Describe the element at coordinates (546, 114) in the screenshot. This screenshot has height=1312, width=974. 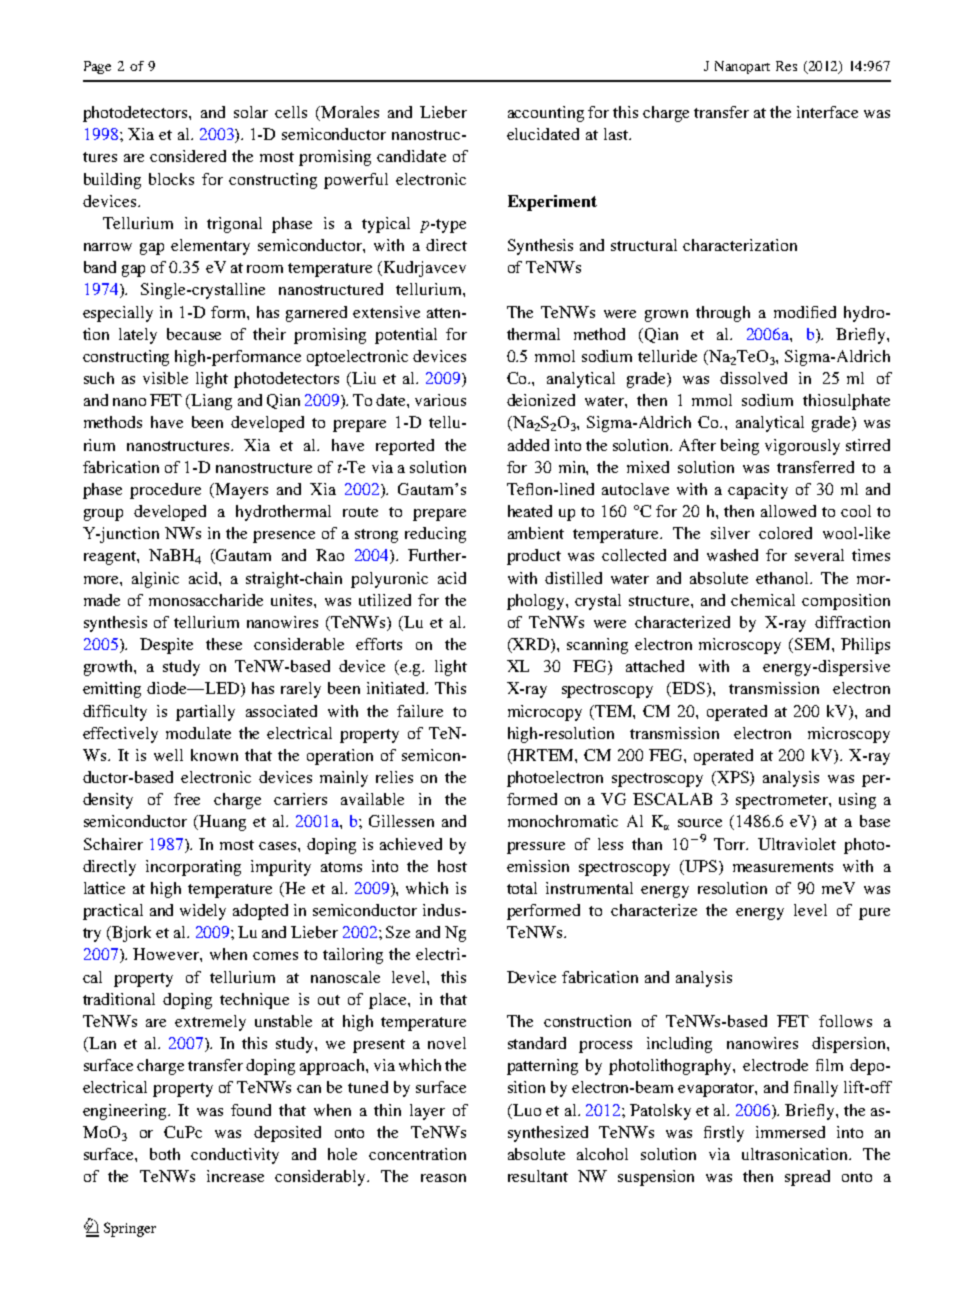
I see `accounting` at that location.
